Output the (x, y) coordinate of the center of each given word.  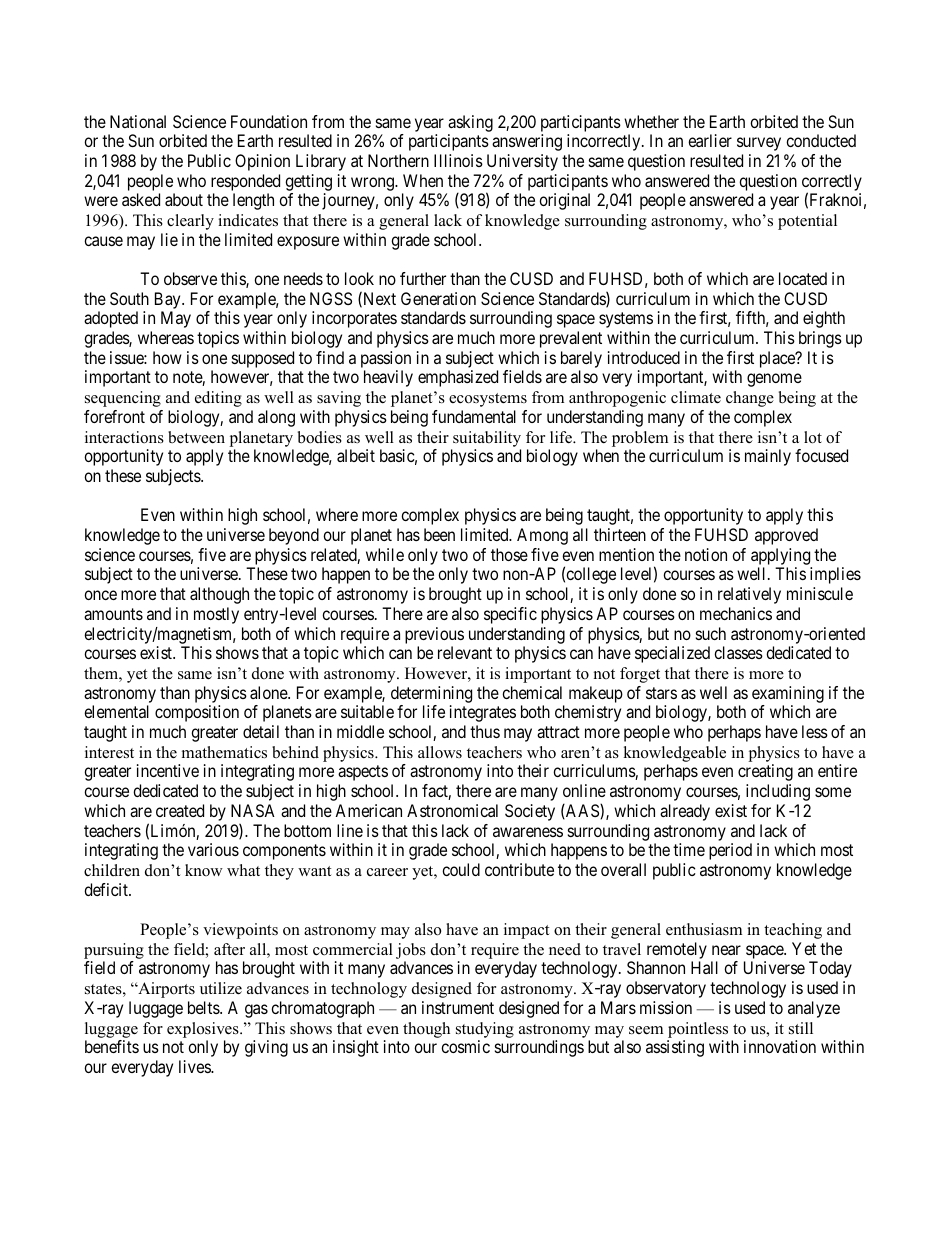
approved (786, 536)
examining (788, 694)
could (461, 869)
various (213, 849)
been (439, 534)
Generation (438, 298)
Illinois (458, 160)
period (730, 851)
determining (431, 694)
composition (197, 713)
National (138, 121)
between (196, 437)
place (778, 359)
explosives (204, 1030)
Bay (169, 300)
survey (759, 144)
